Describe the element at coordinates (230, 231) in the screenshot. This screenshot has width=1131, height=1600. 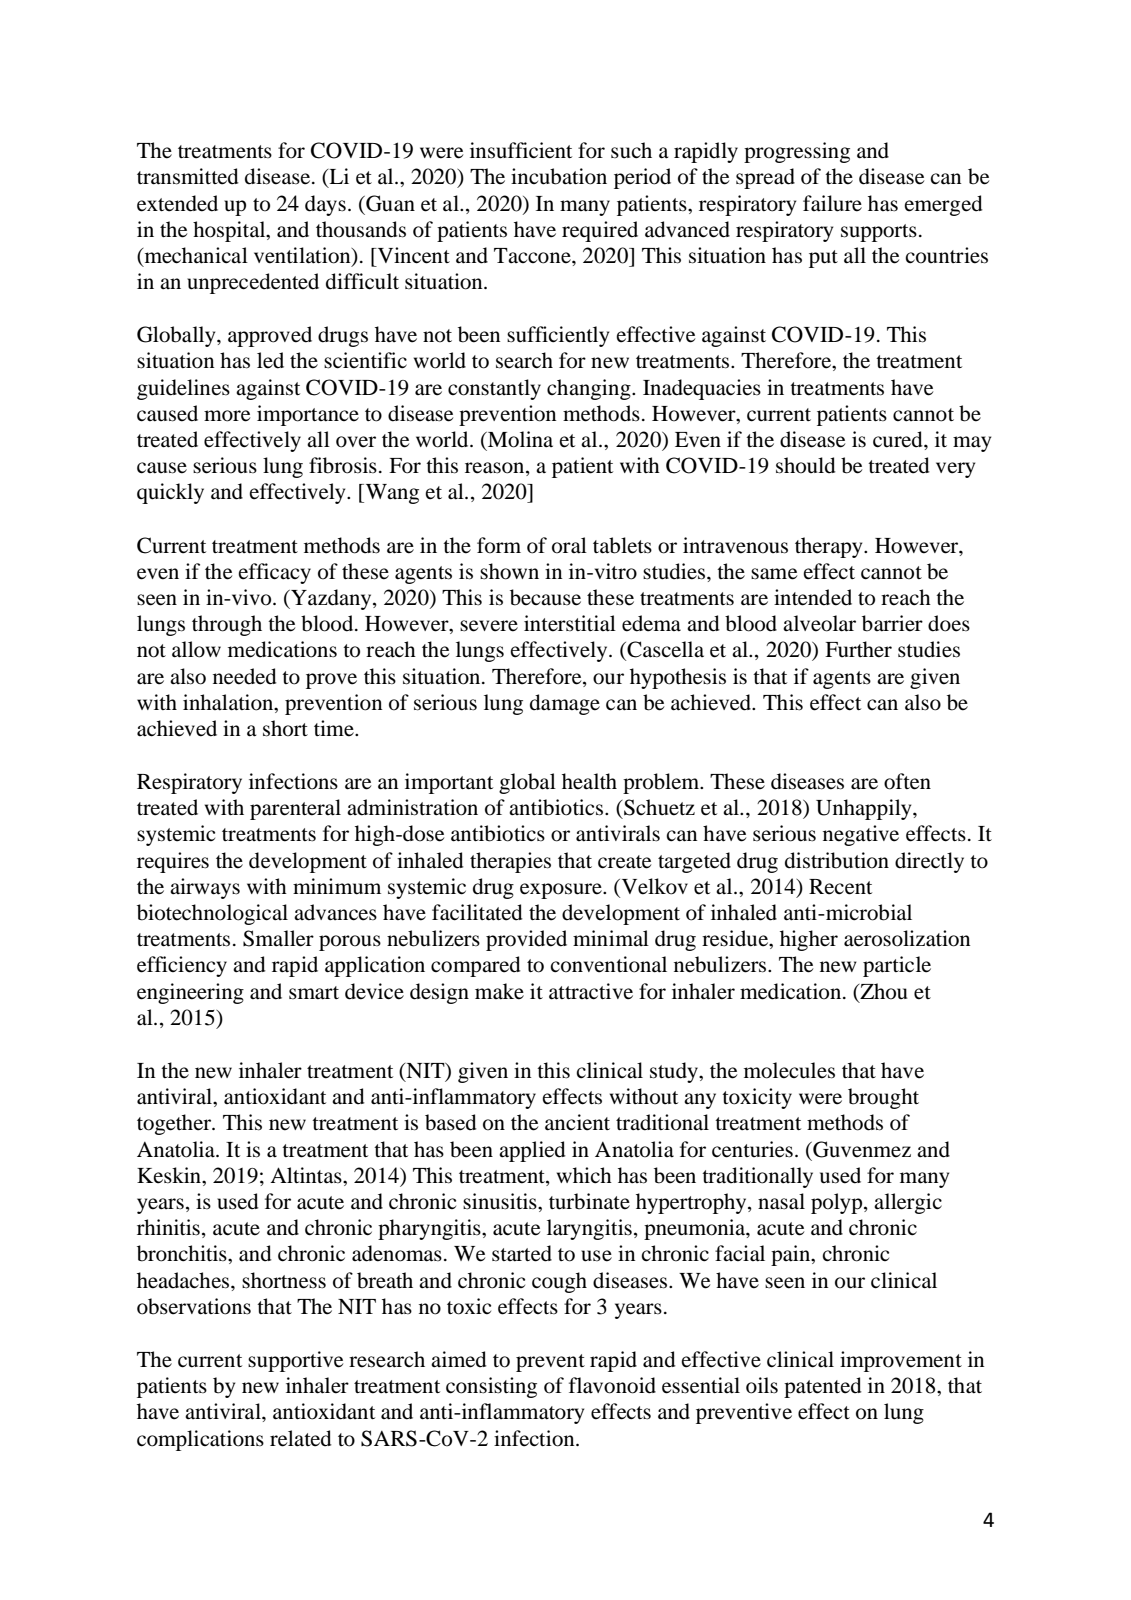
I see `hospital` at that location.
